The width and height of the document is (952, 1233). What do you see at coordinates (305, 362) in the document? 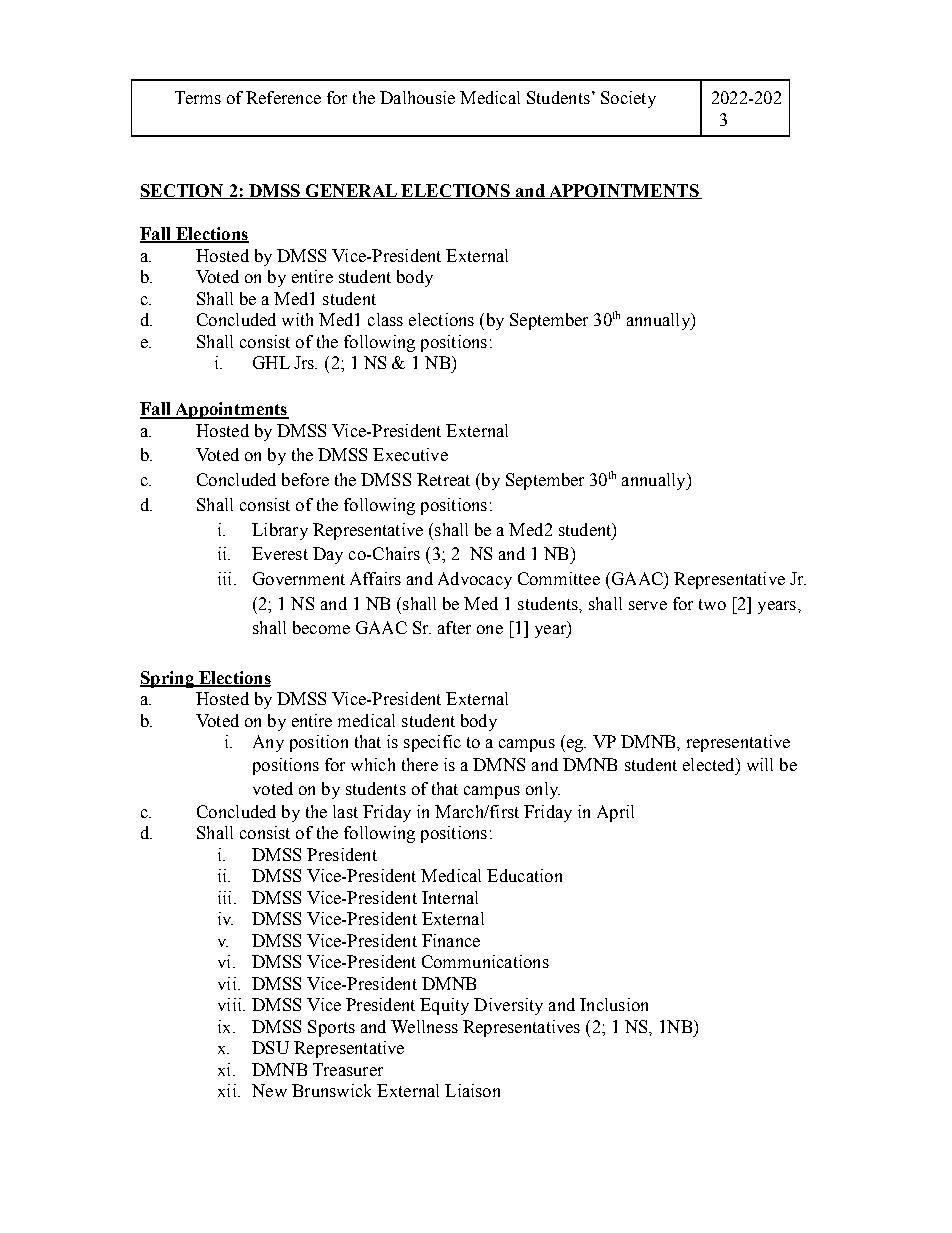
I see `Jrs` at bounding box center [305, 362].
